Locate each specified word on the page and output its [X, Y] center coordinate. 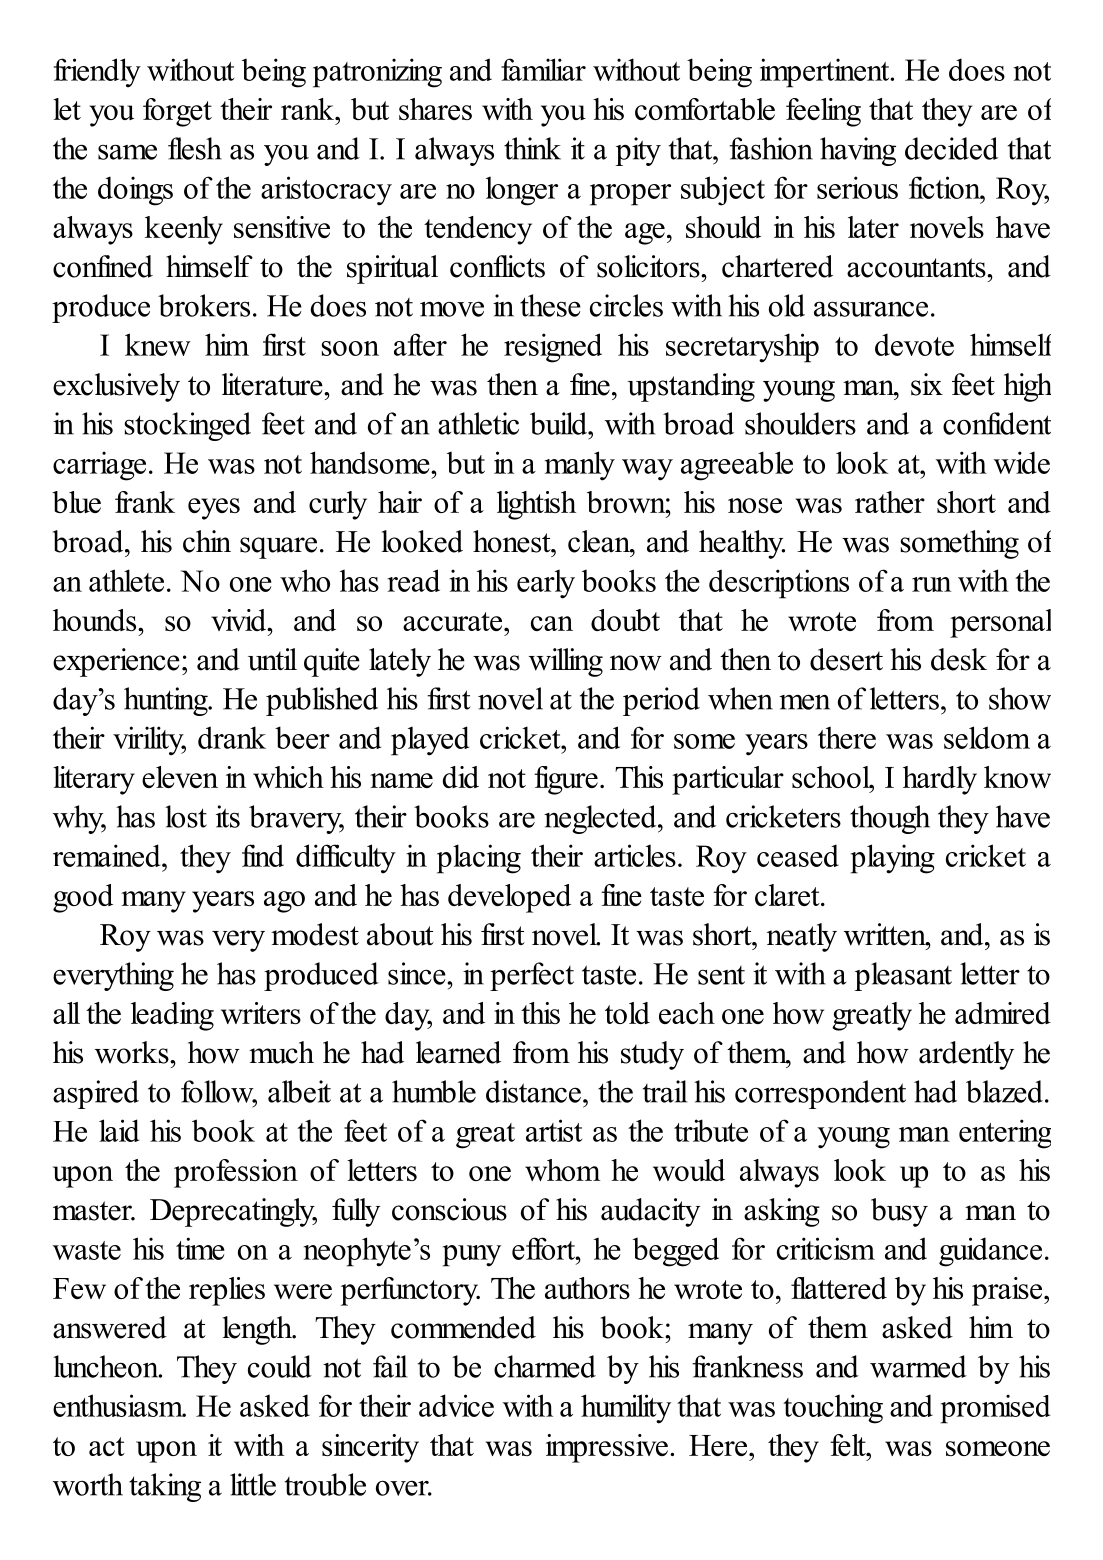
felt [849, 1445]
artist [554, 1130]
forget [177, 112]
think [532, 148]
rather [890, 502]
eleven [180, 777]
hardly [940, 780]
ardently [966, 1055]
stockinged [188, 426]
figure [566, 780]
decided [951, 148]
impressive [607, 1448]
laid [119, 1130]
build [559, 423]
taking [165, 1487]
